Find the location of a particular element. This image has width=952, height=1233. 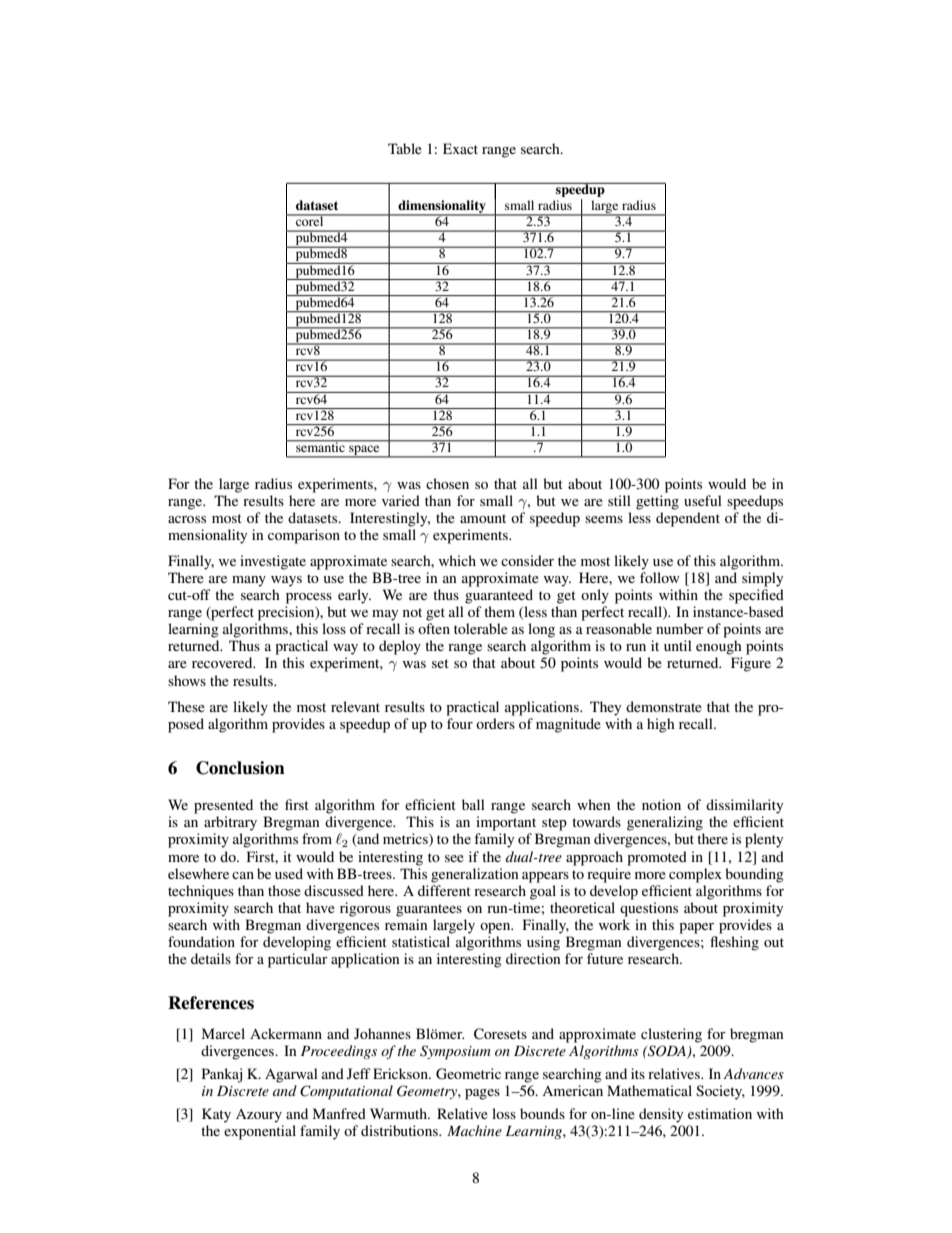

corel is located at coordinates (310, 220).
